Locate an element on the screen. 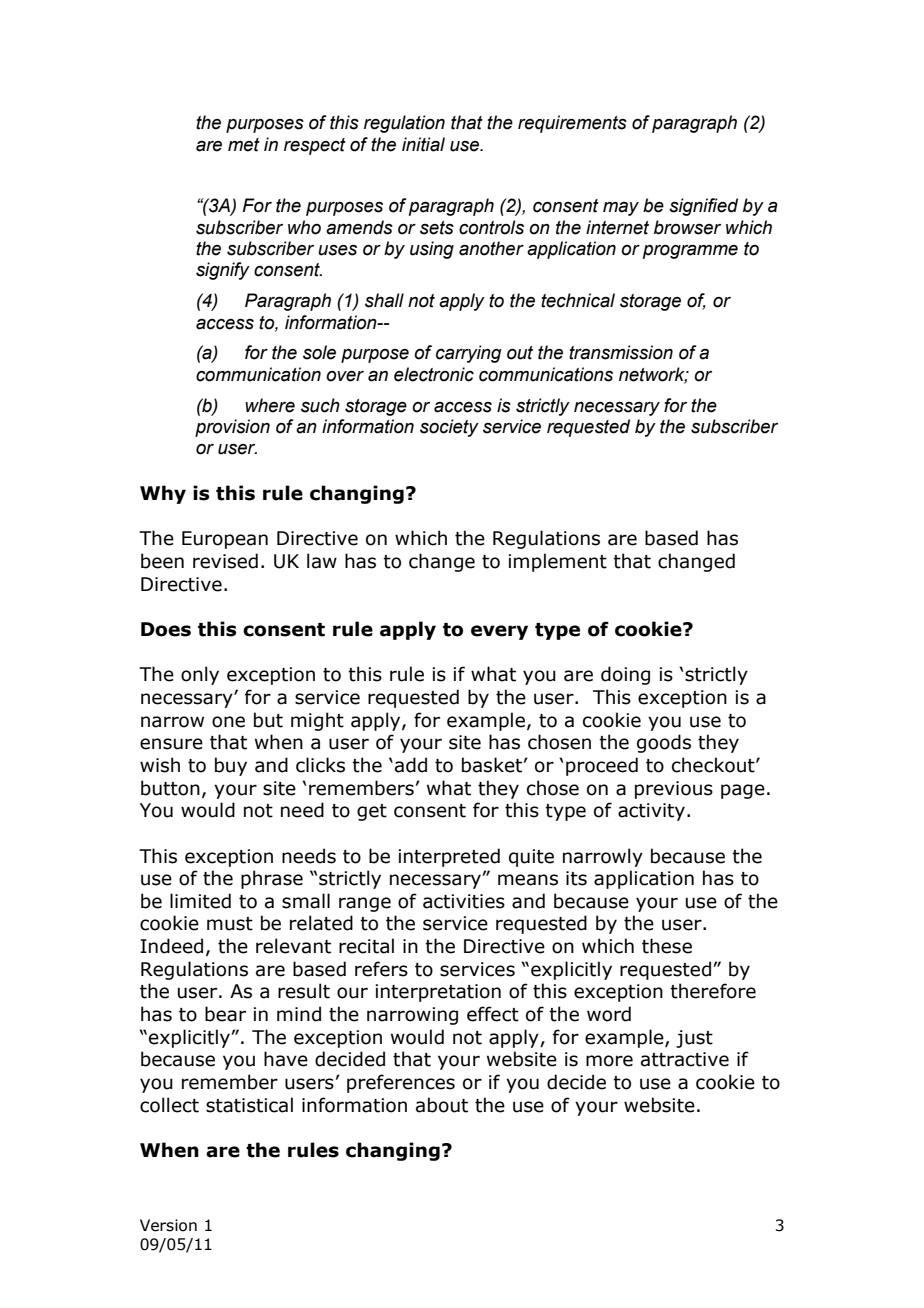 The height and width of the screenshot is (1308, 924). signified is located at coordinates (703, 207).
